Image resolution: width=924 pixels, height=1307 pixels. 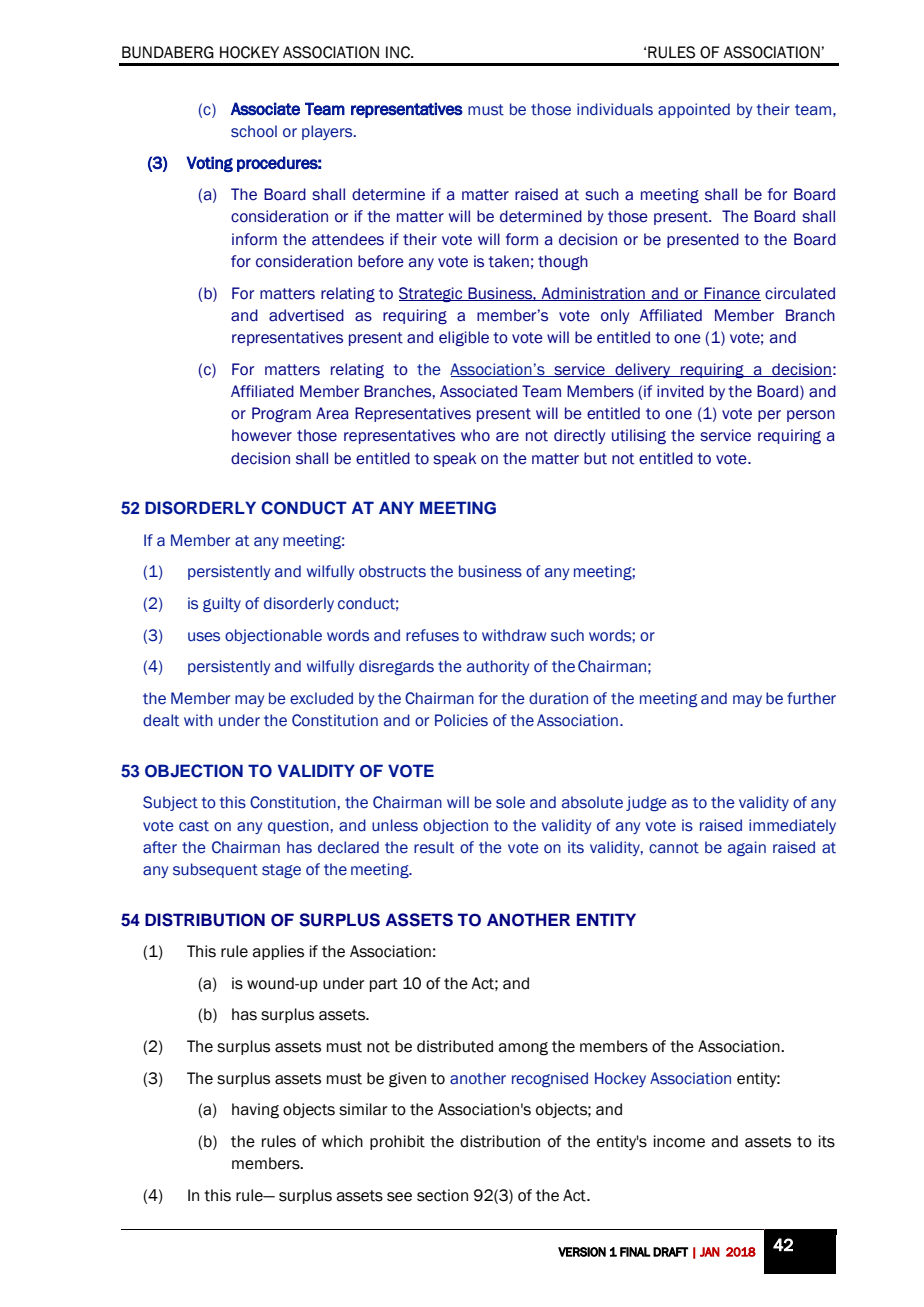 What do you see at coordinates (615, 109) in the screenshot?
I see `individuals` at bounding box center [615, 109].
